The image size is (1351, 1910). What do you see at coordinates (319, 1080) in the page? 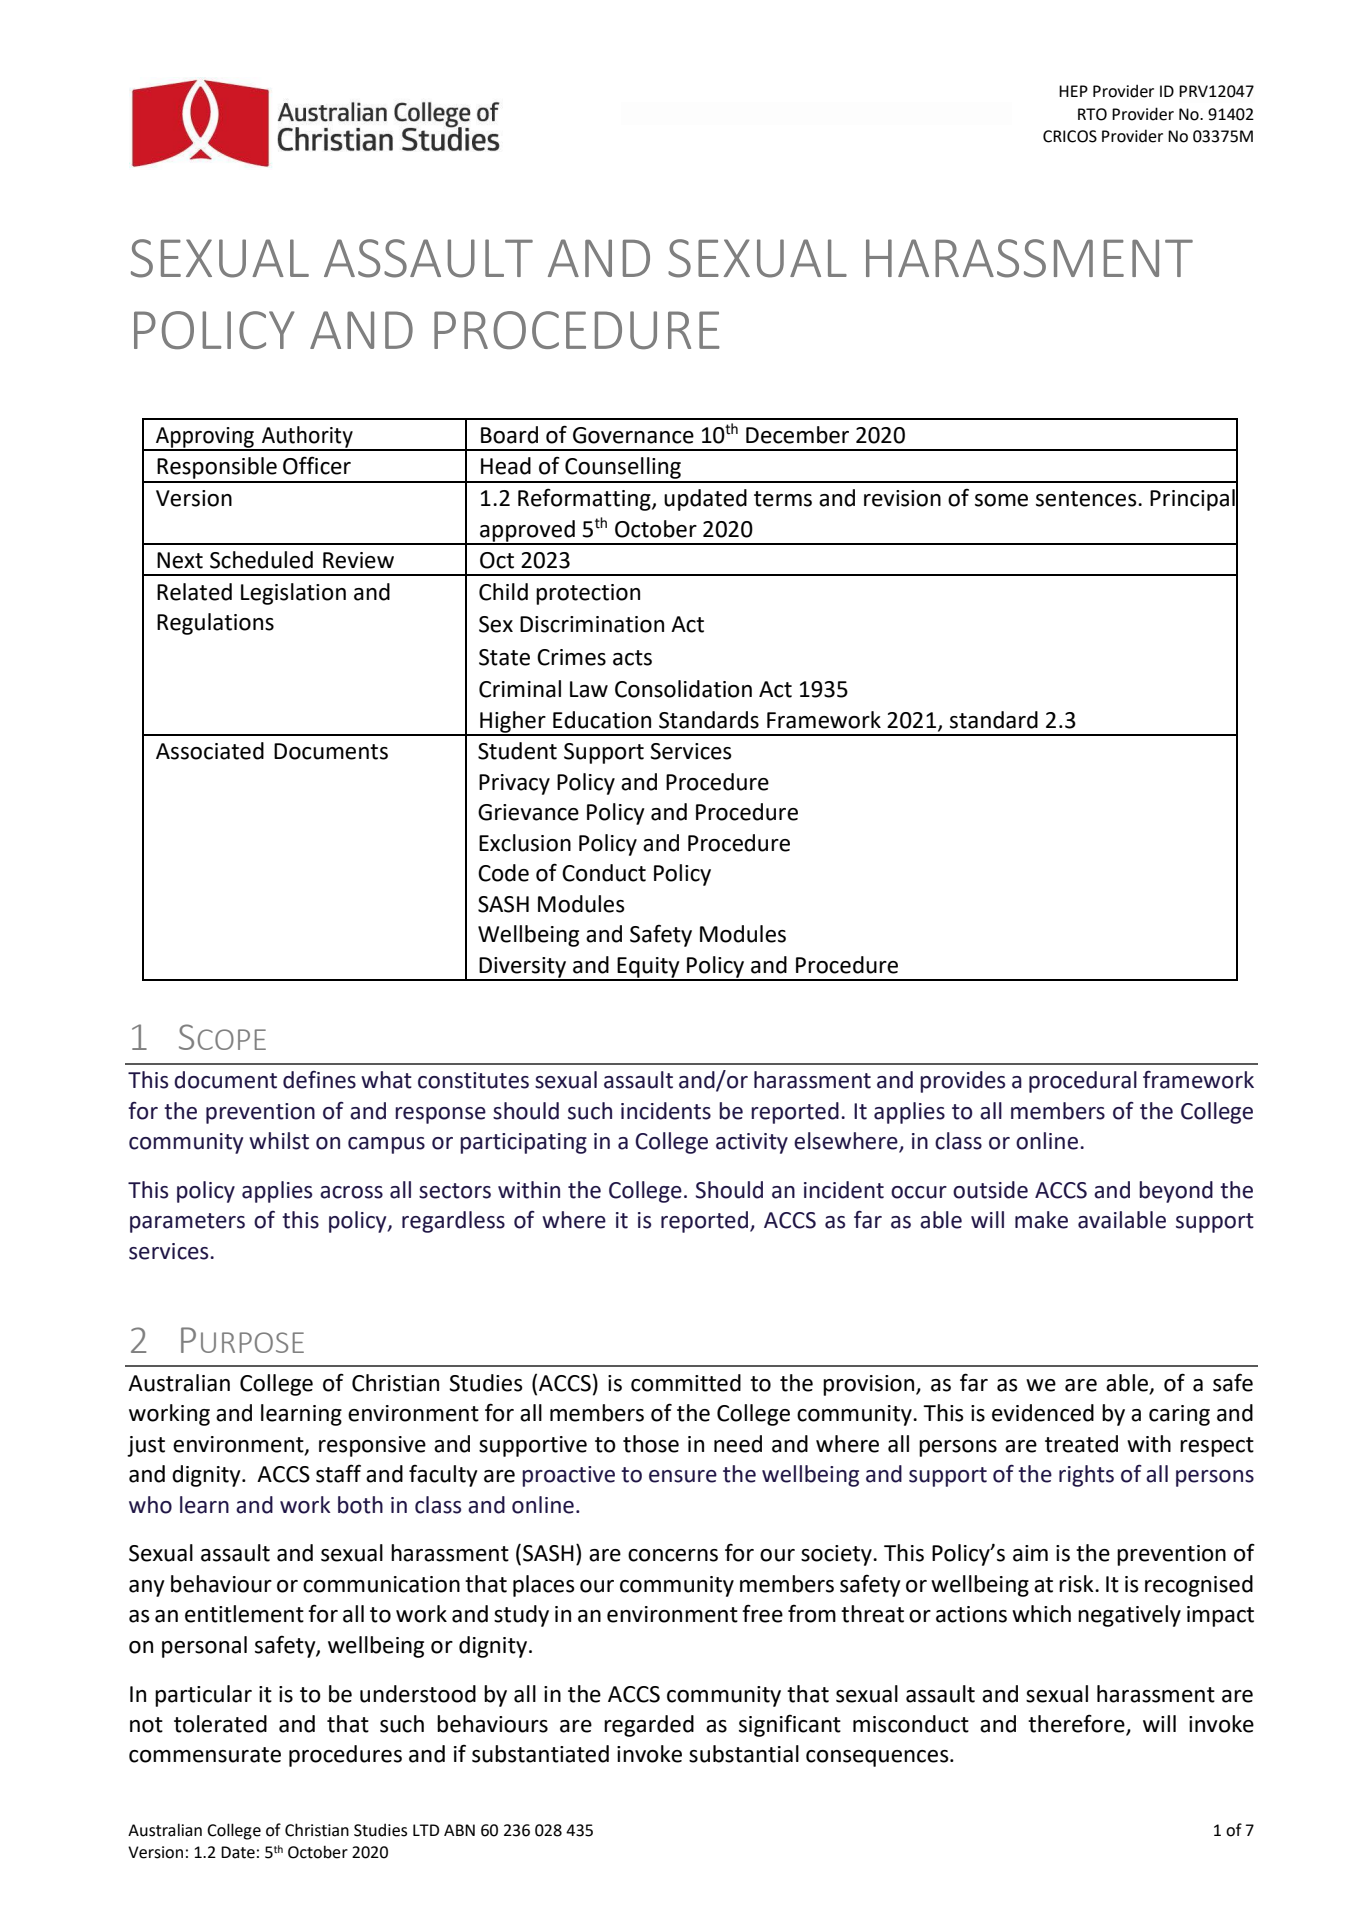
I see `defines` at bounding box center [319, 1080].
